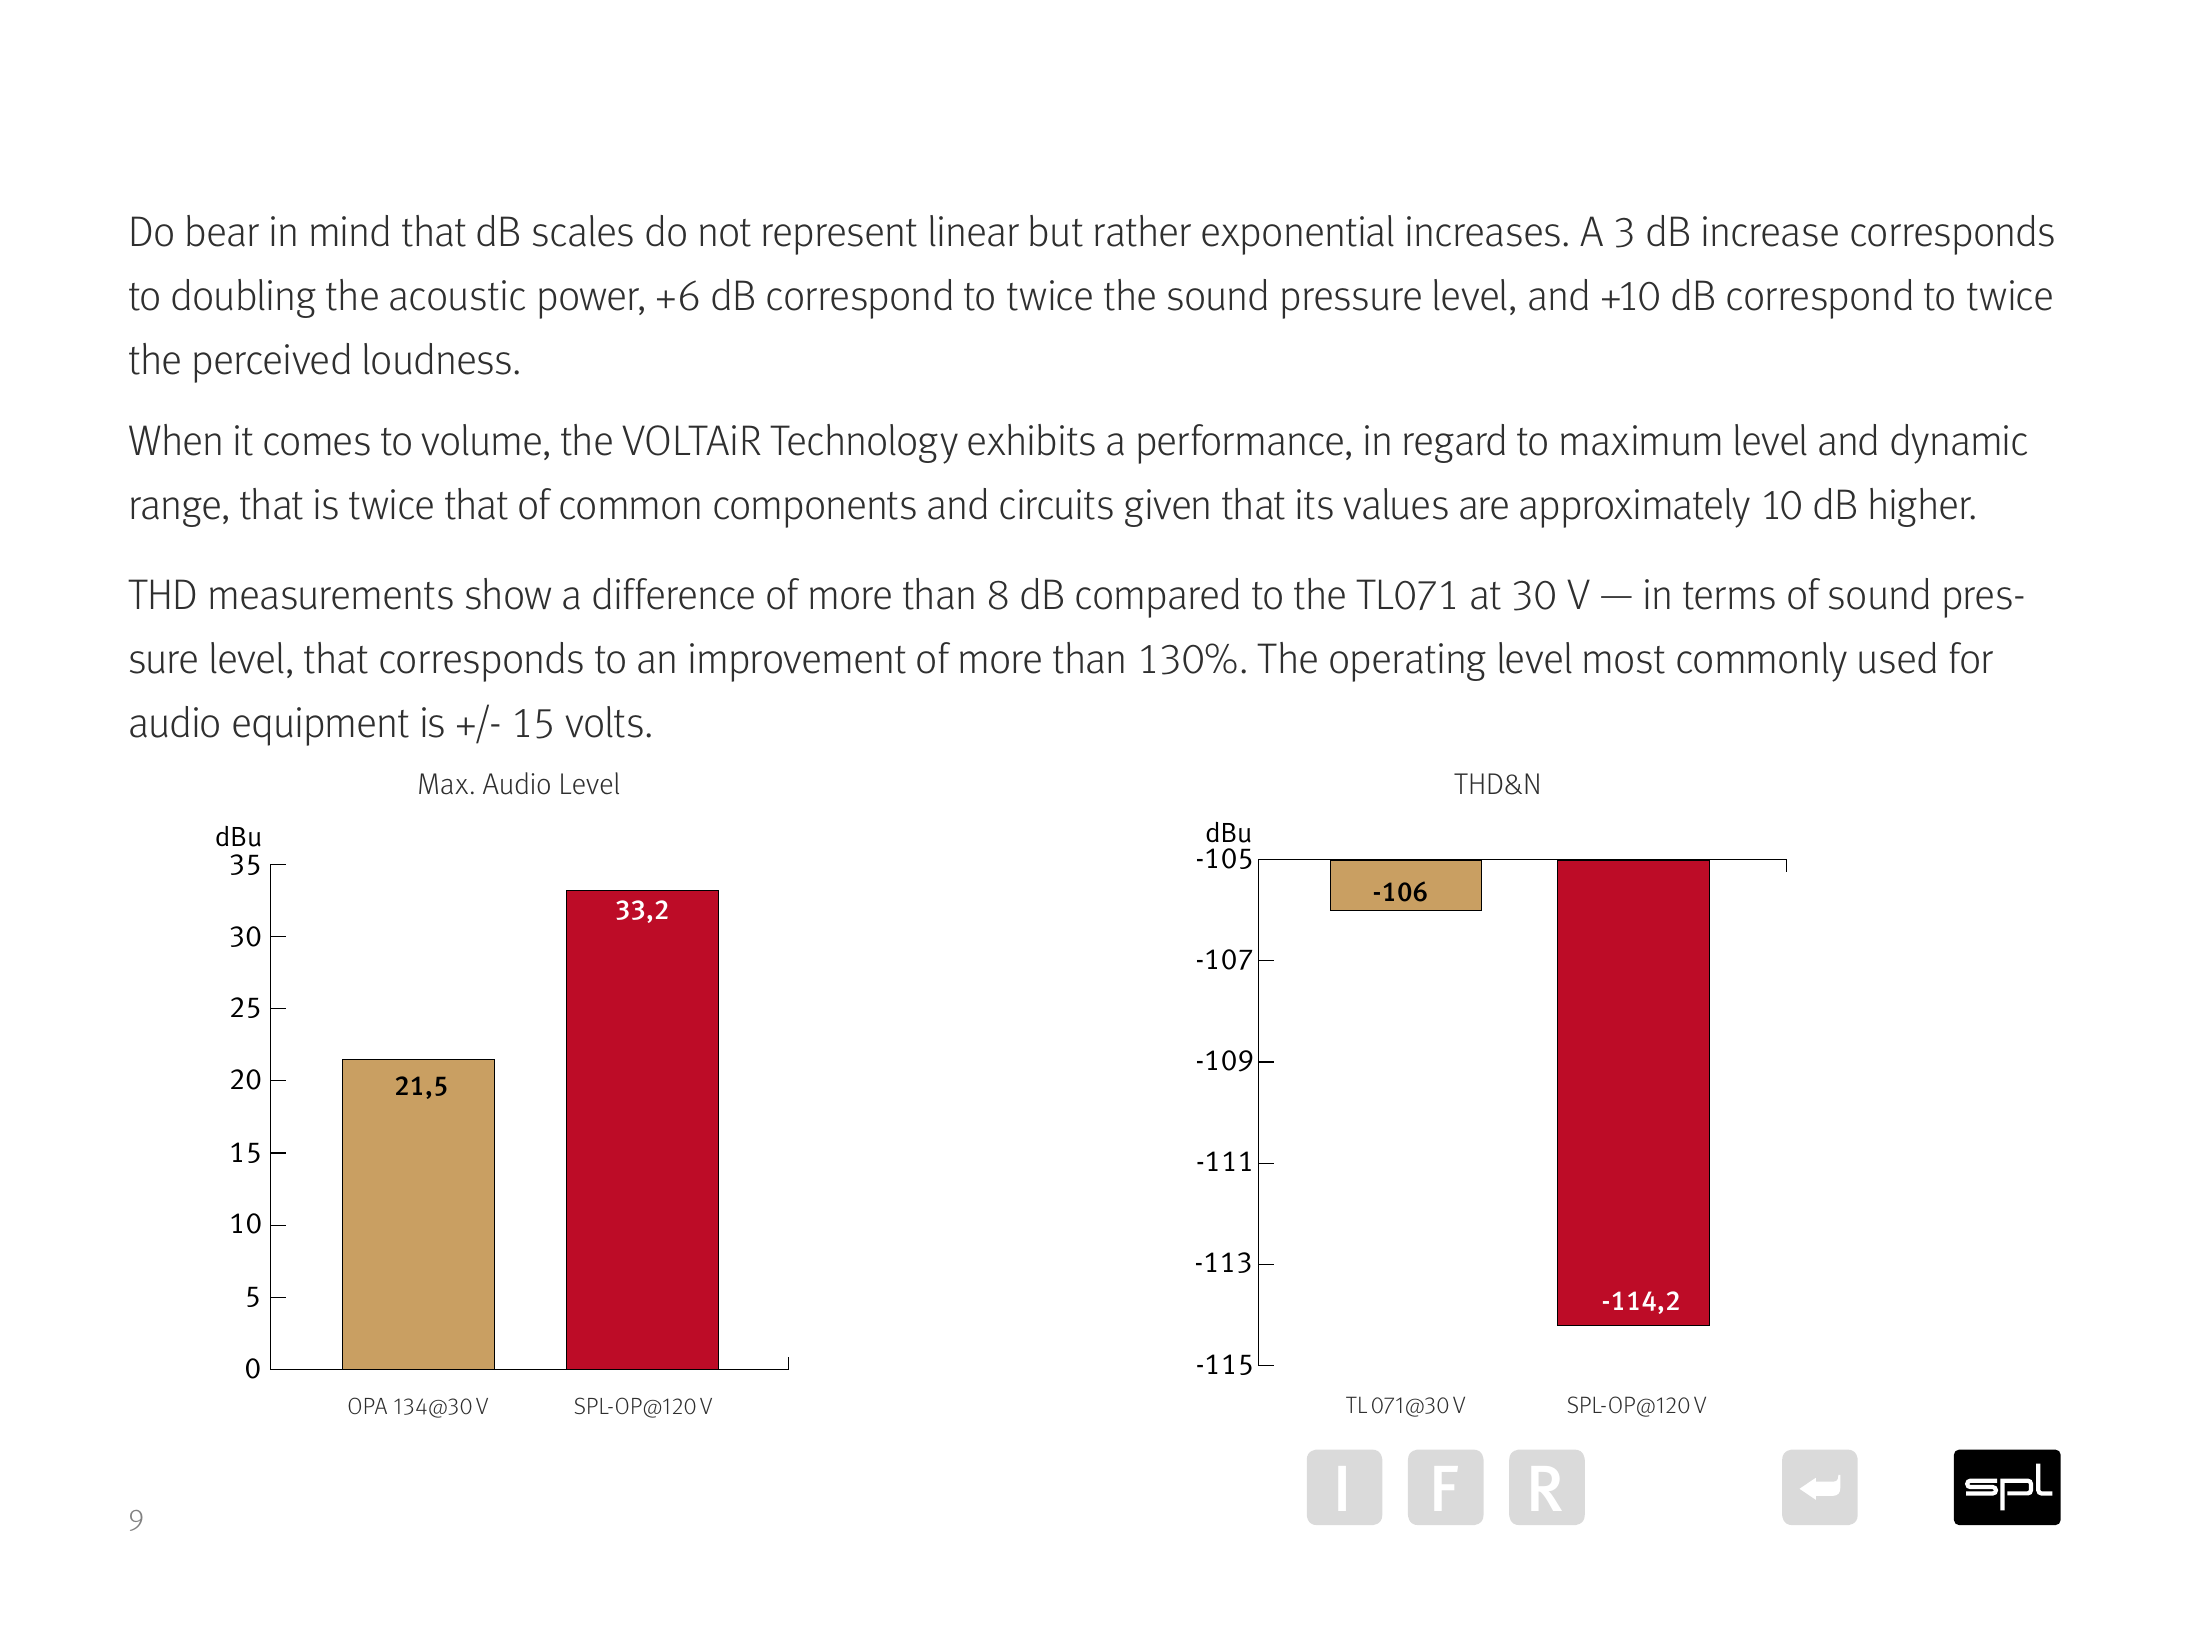  What do you see at coordinates (604, 722) in the screenshot?
I see `volts` at bounding box center [604, 722].
